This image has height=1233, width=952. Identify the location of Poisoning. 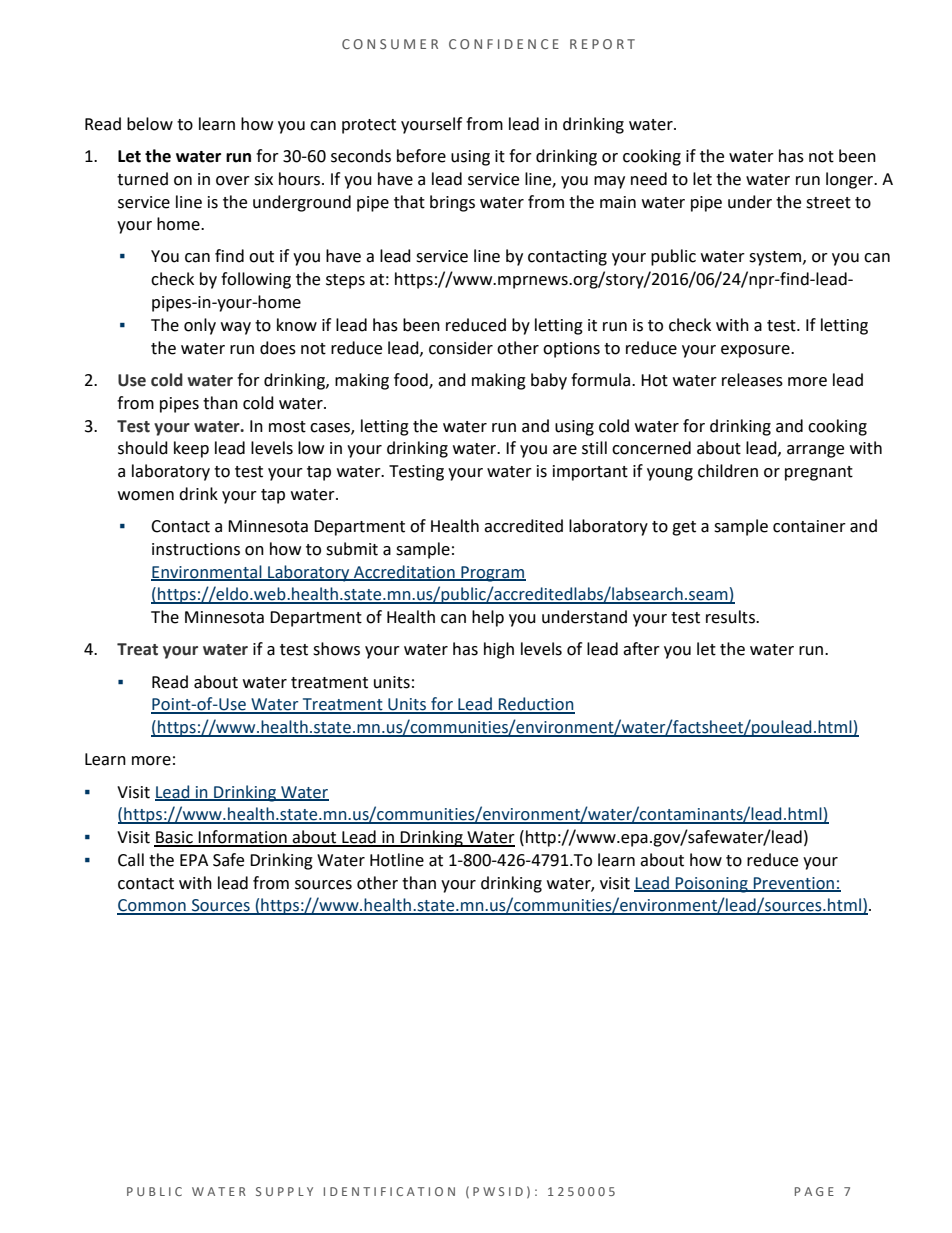
(712, 885).
